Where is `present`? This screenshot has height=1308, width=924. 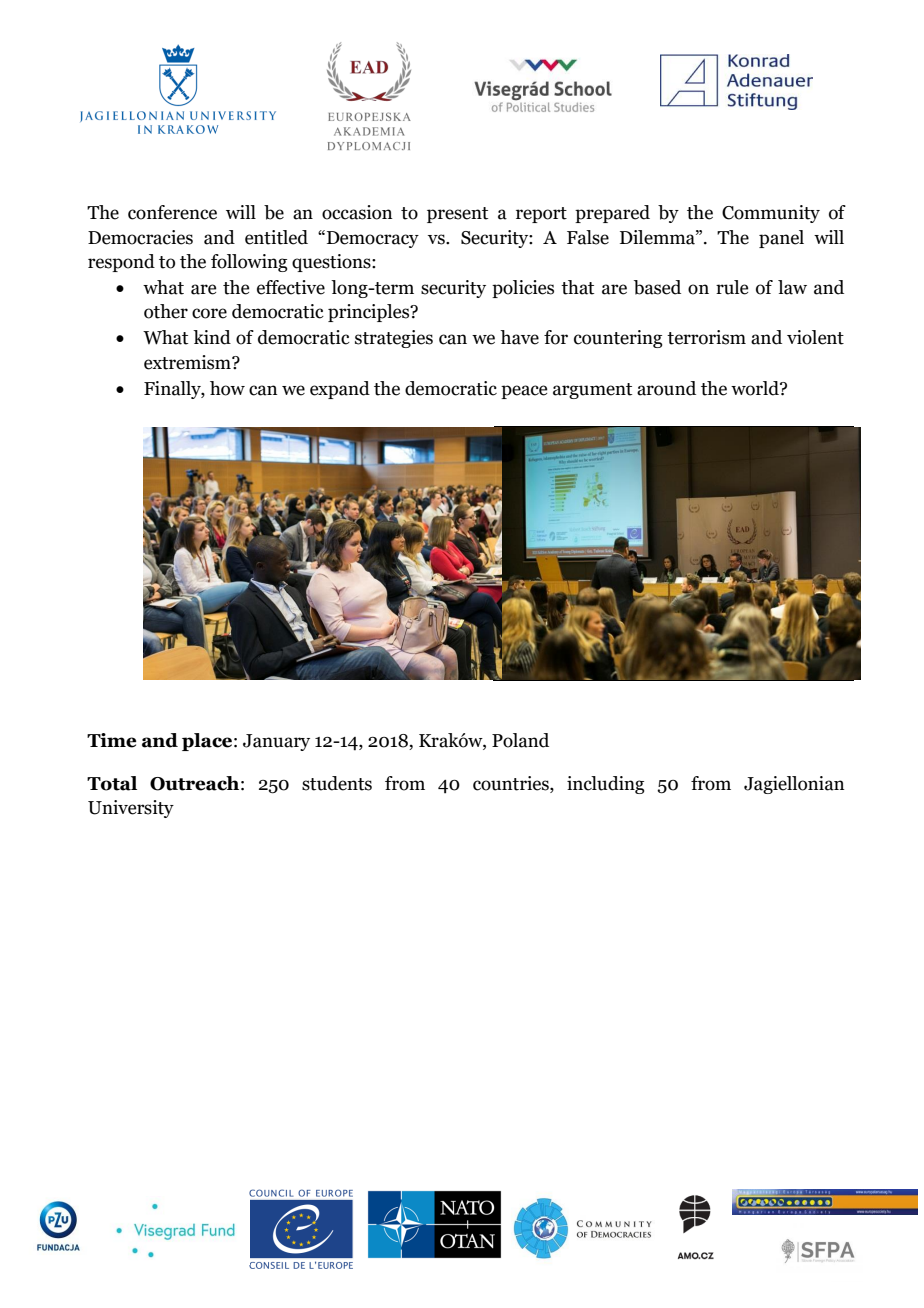 present is located at coordinates (457, 215).
